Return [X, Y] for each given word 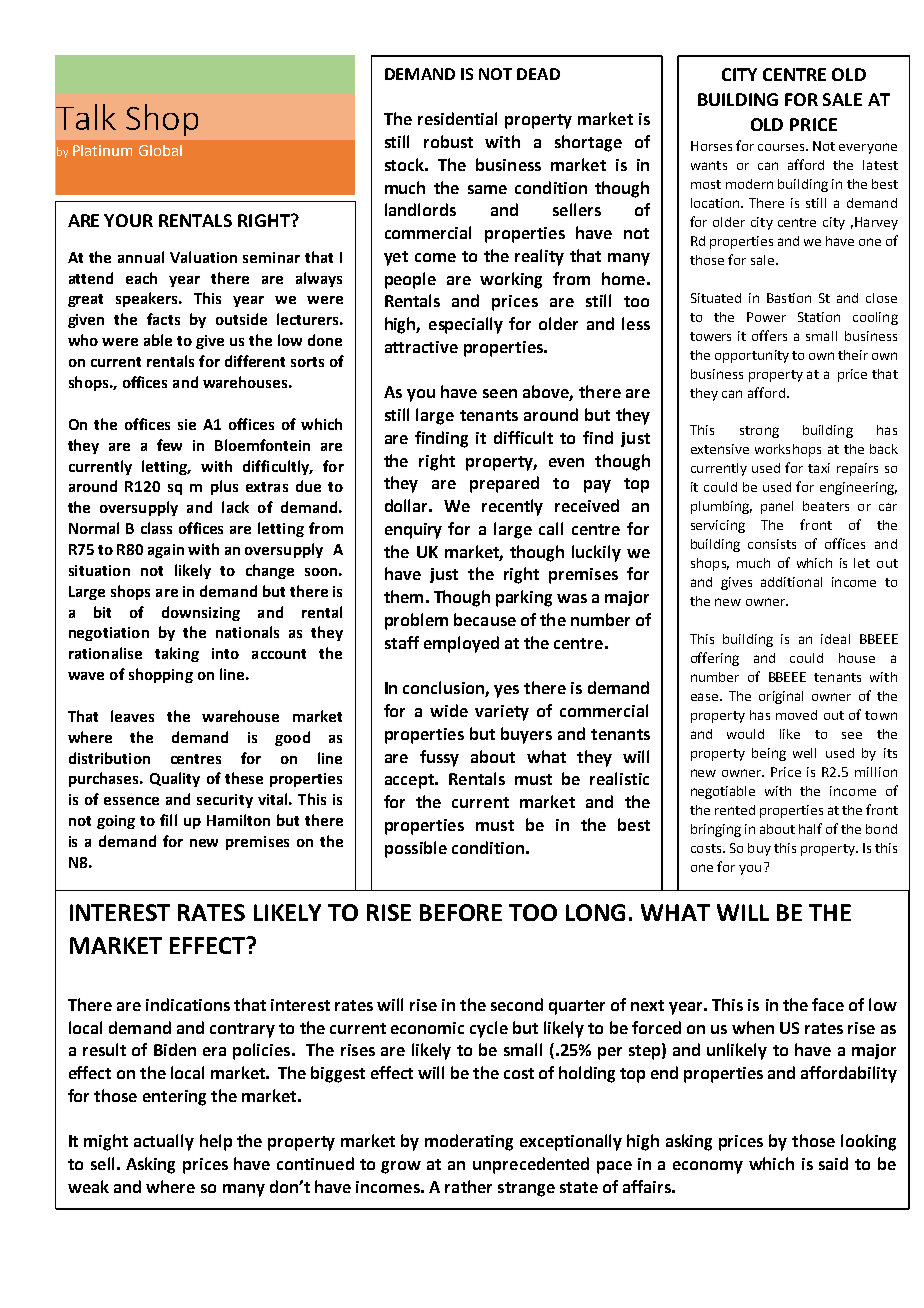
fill [168, 820]
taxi [819, 468]
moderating [469, 1142]
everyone [868, 148]
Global [160, 150]
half [810, 828]
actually [164, 1142]
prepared [504, 484]
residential [457, 118]
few [169, 445]
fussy [439, 758]
